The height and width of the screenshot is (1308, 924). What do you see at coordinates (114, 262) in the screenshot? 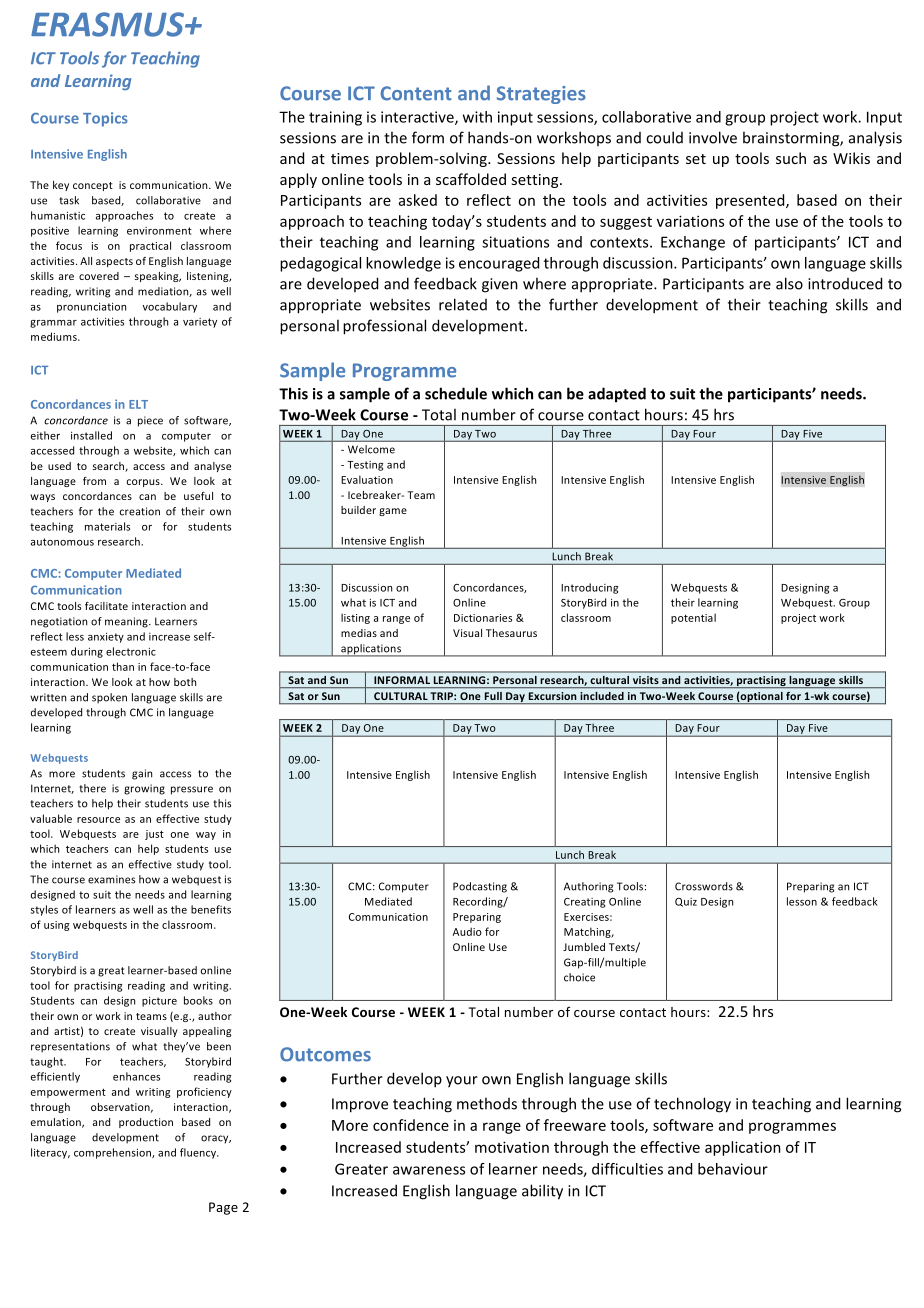
I see `aspects` at bounding box center [114, 262].
